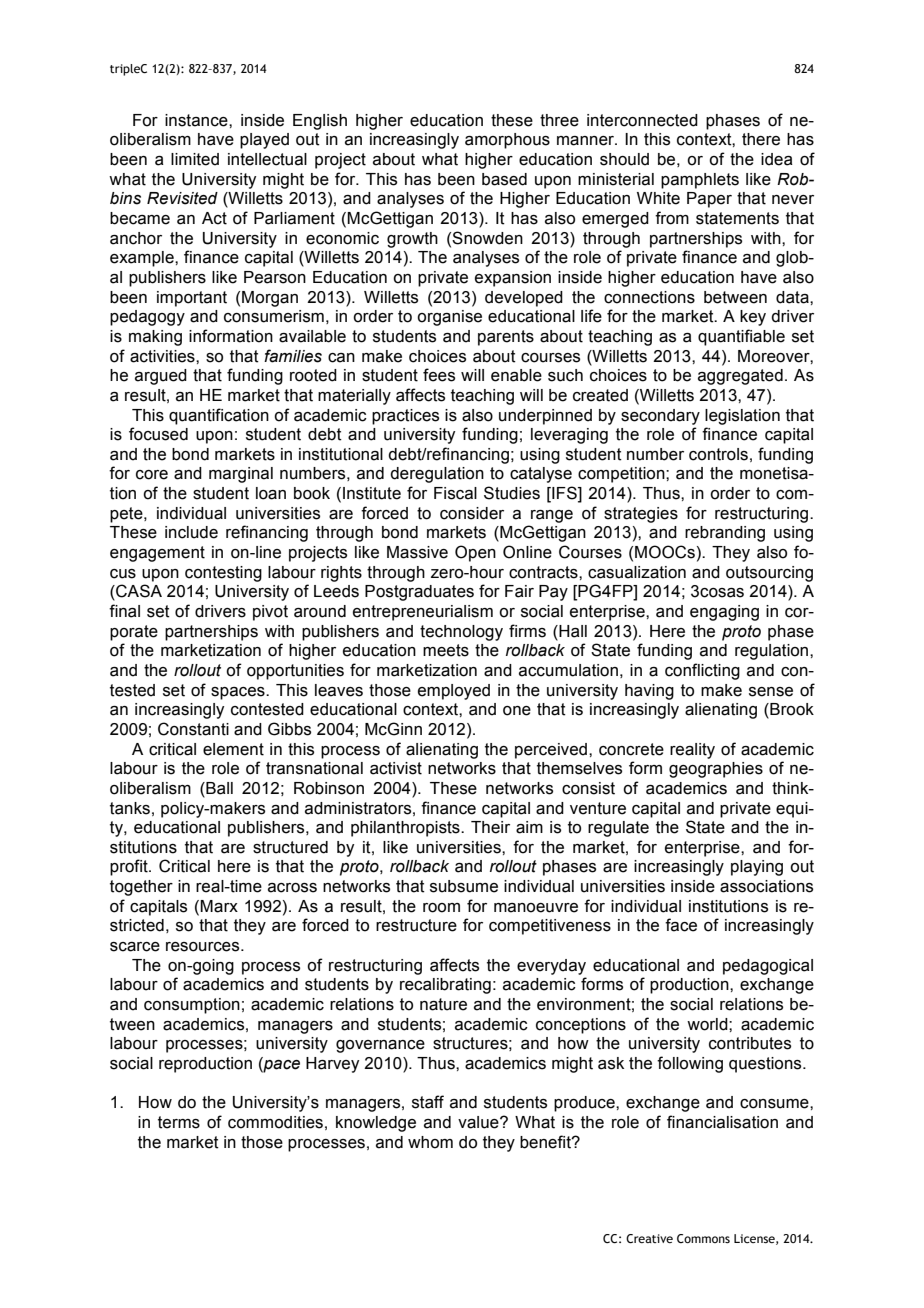 Image resolution: width=924 pixels, height=1308 pixels. Describe the element at coordinates (191, 532) in the screenshot. I see `include` at that location.
